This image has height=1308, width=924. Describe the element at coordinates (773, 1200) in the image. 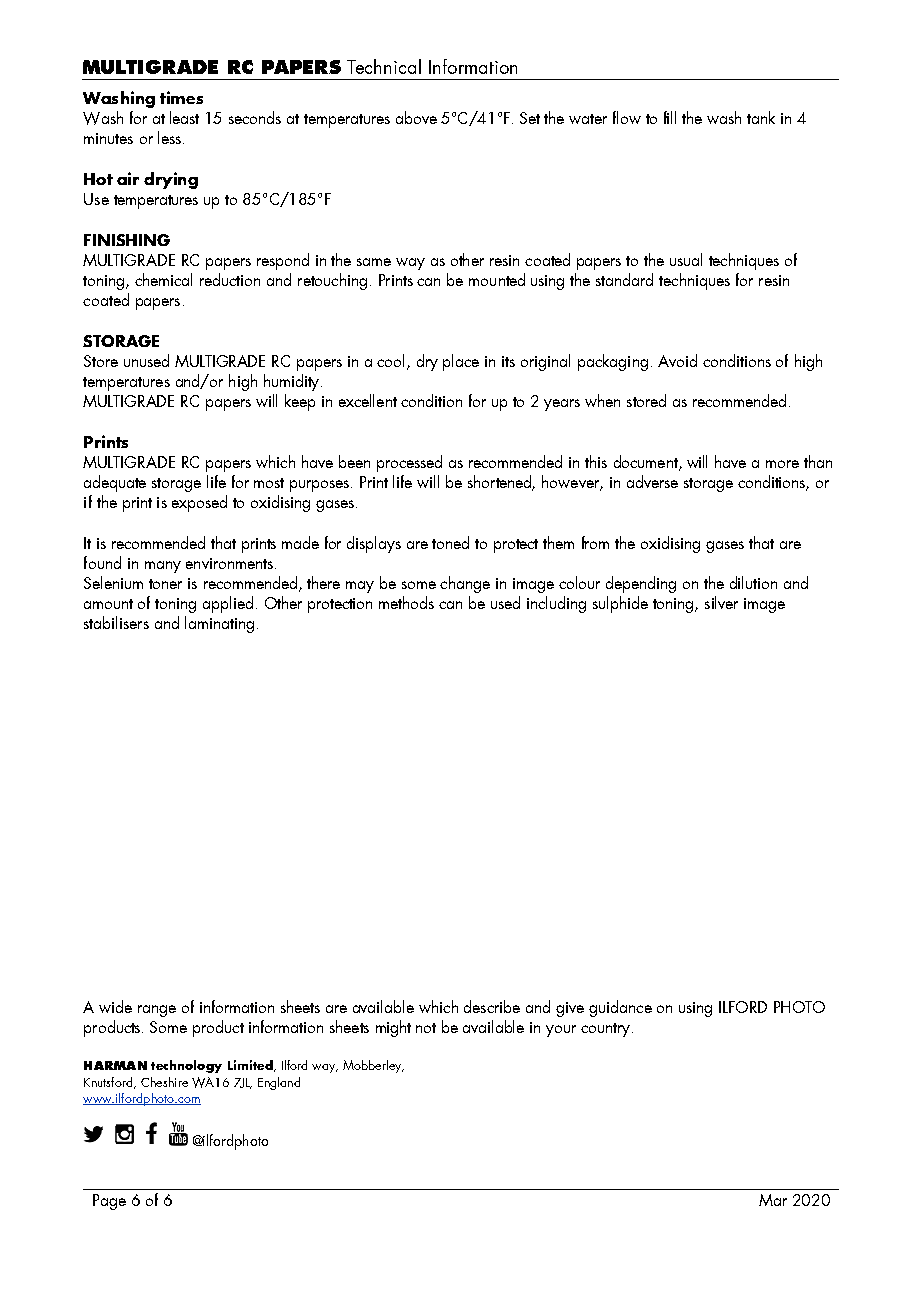

I see `Mar` at that location.
